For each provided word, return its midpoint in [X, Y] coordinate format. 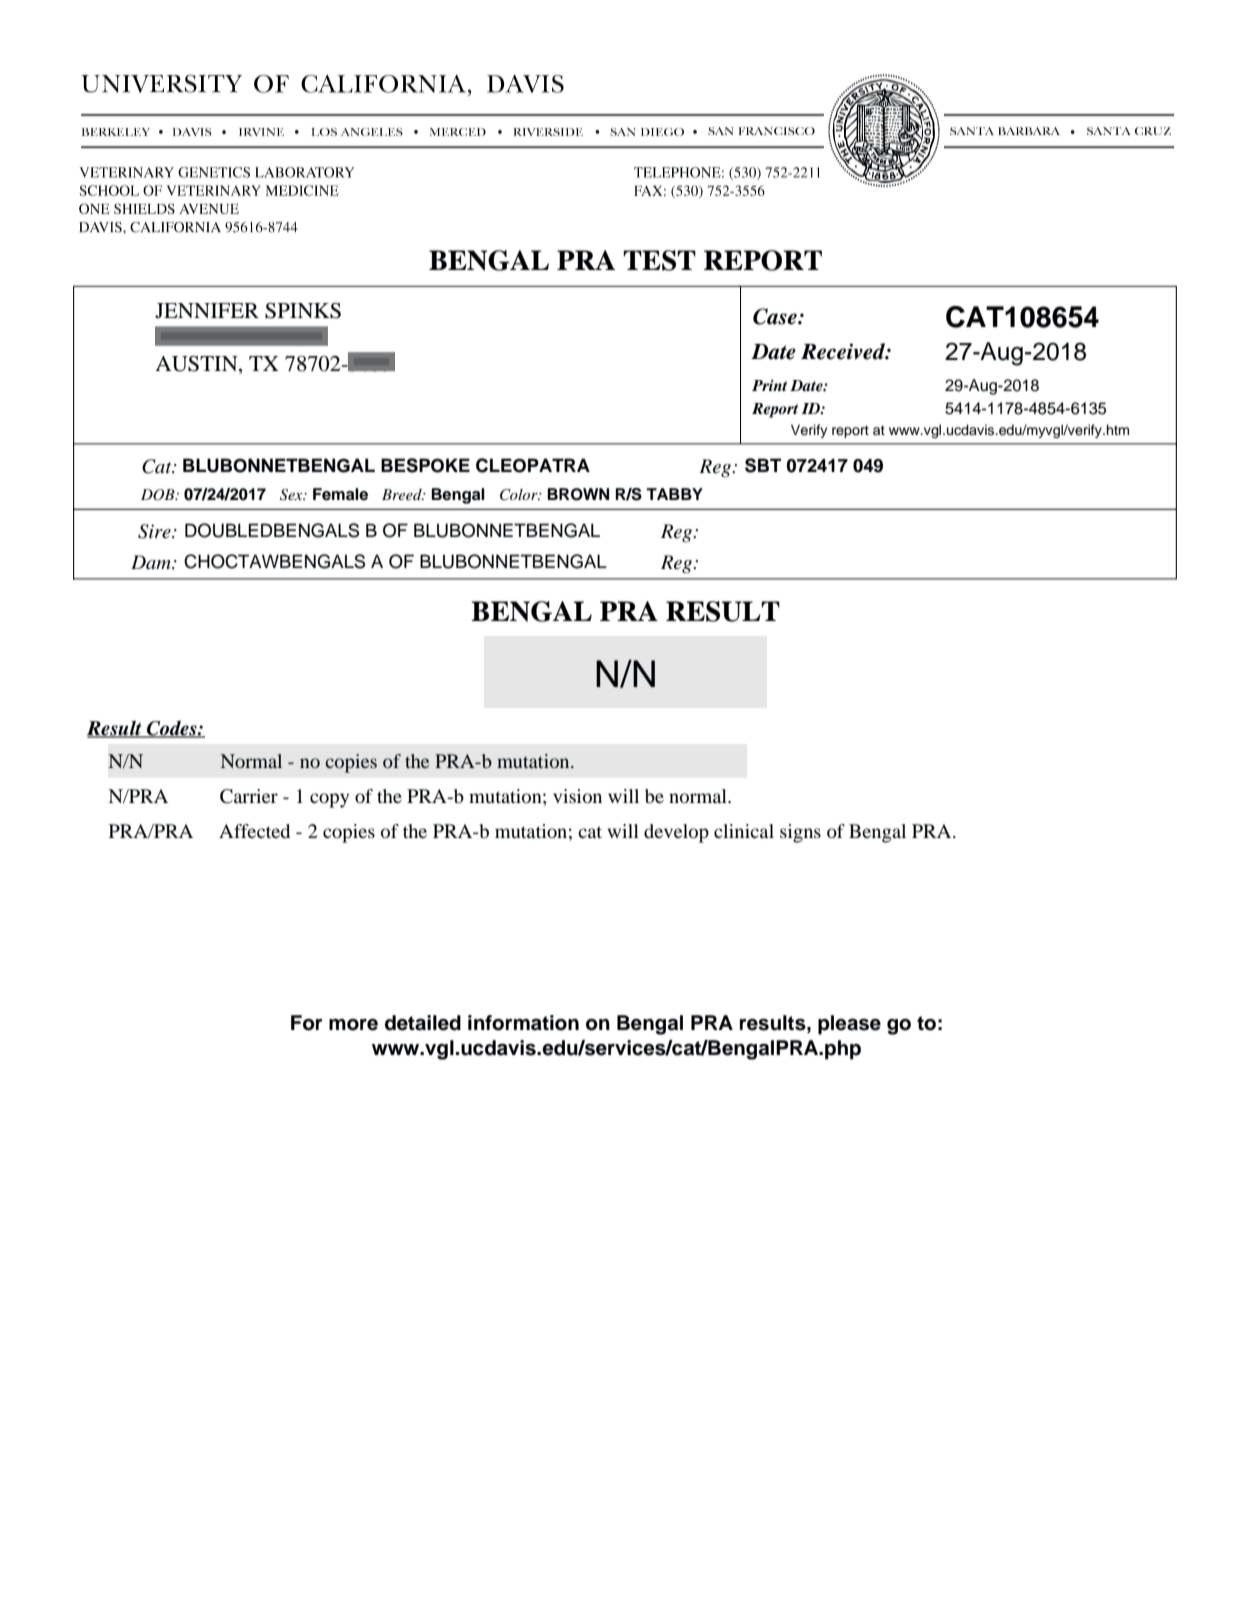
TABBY [674, 494]
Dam [152, 562]
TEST [659, 260]
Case [776, 316]
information [523, 1023]
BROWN [578, 494]
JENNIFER [207, 310]
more [353, 1025]
